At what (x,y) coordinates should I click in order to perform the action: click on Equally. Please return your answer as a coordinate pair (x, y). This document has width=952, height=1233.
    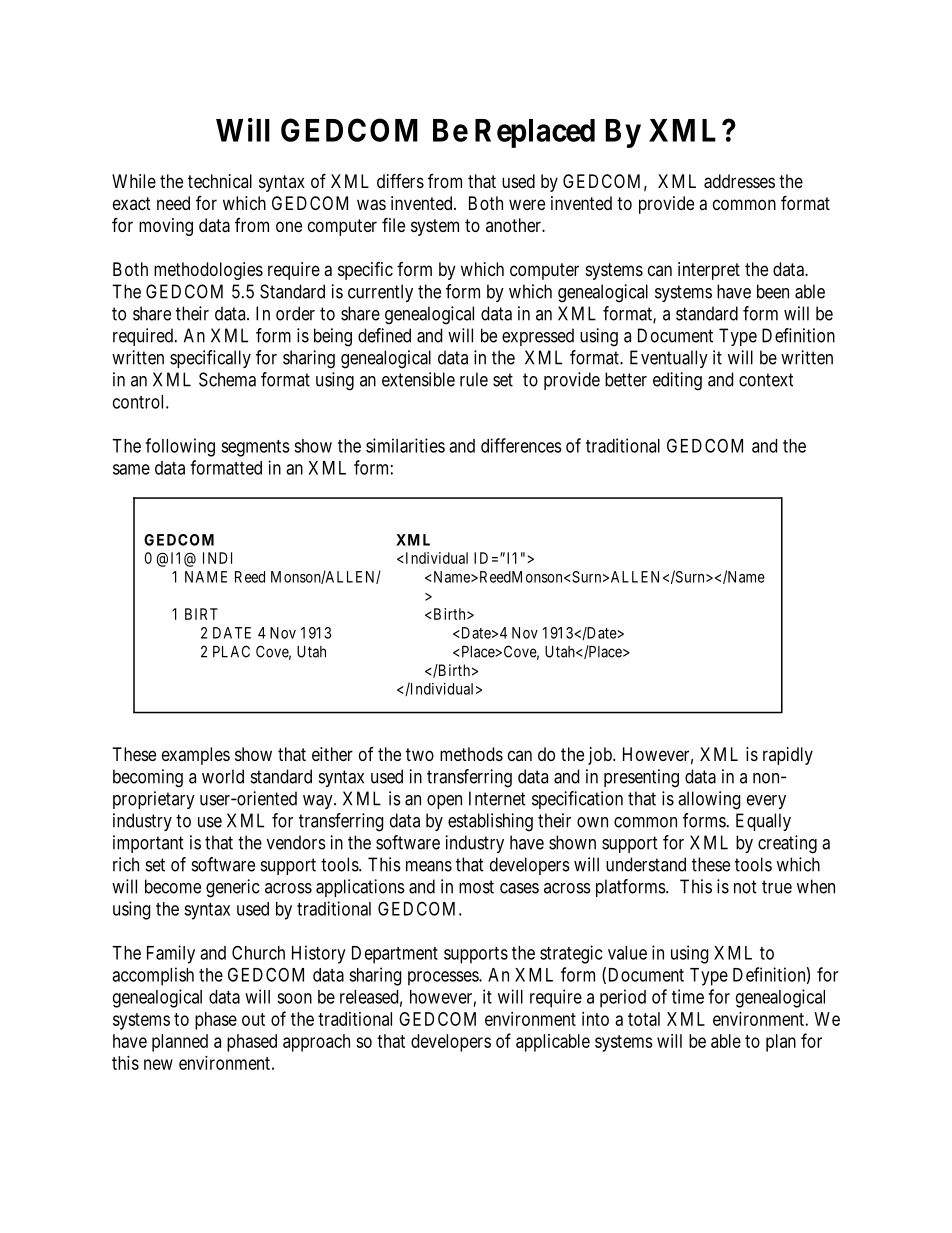
    Looking at the image, I should click on (763, 822).
